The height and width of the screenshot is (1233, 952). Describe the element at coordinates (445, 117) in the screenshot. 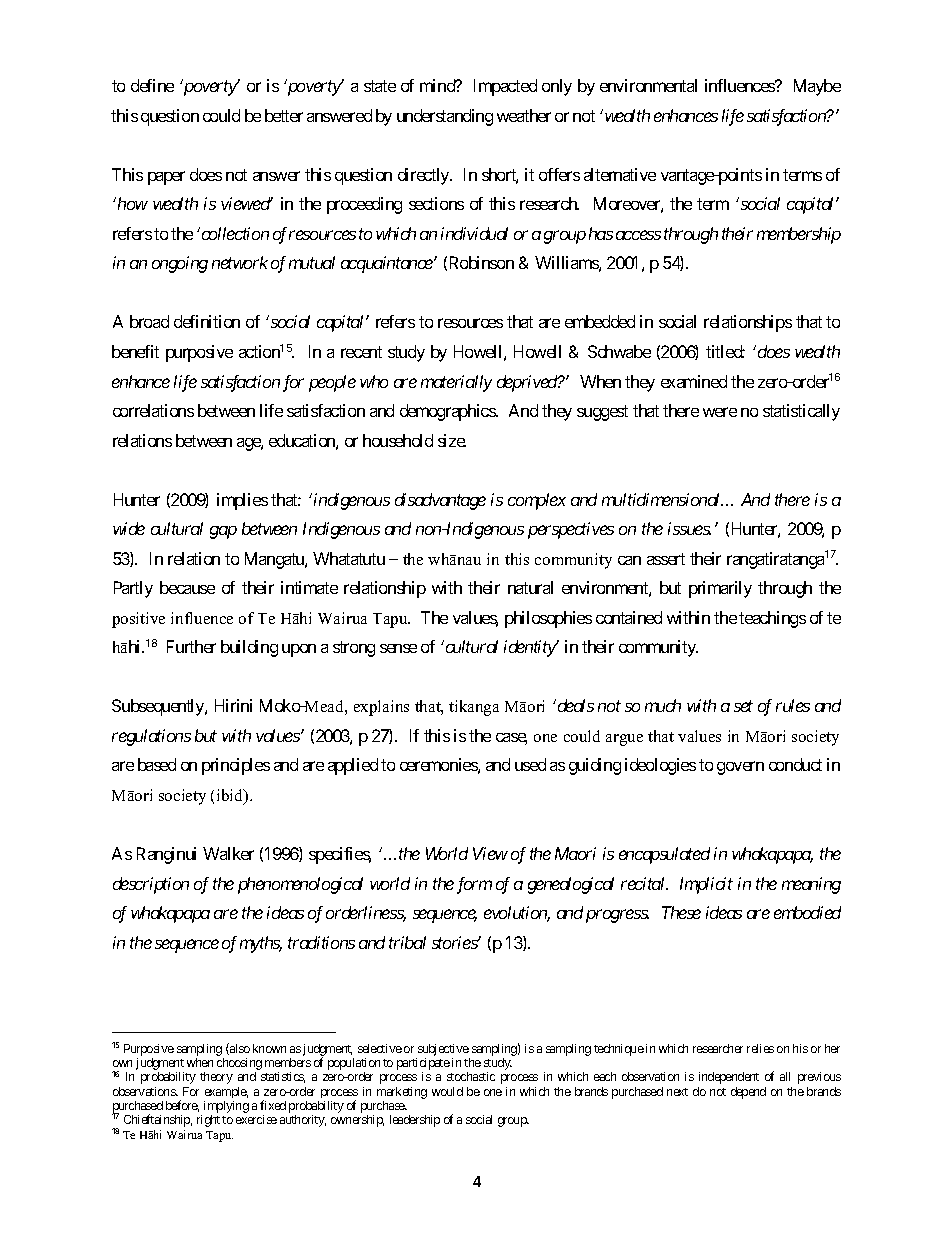

I see `understanding` at that location.
